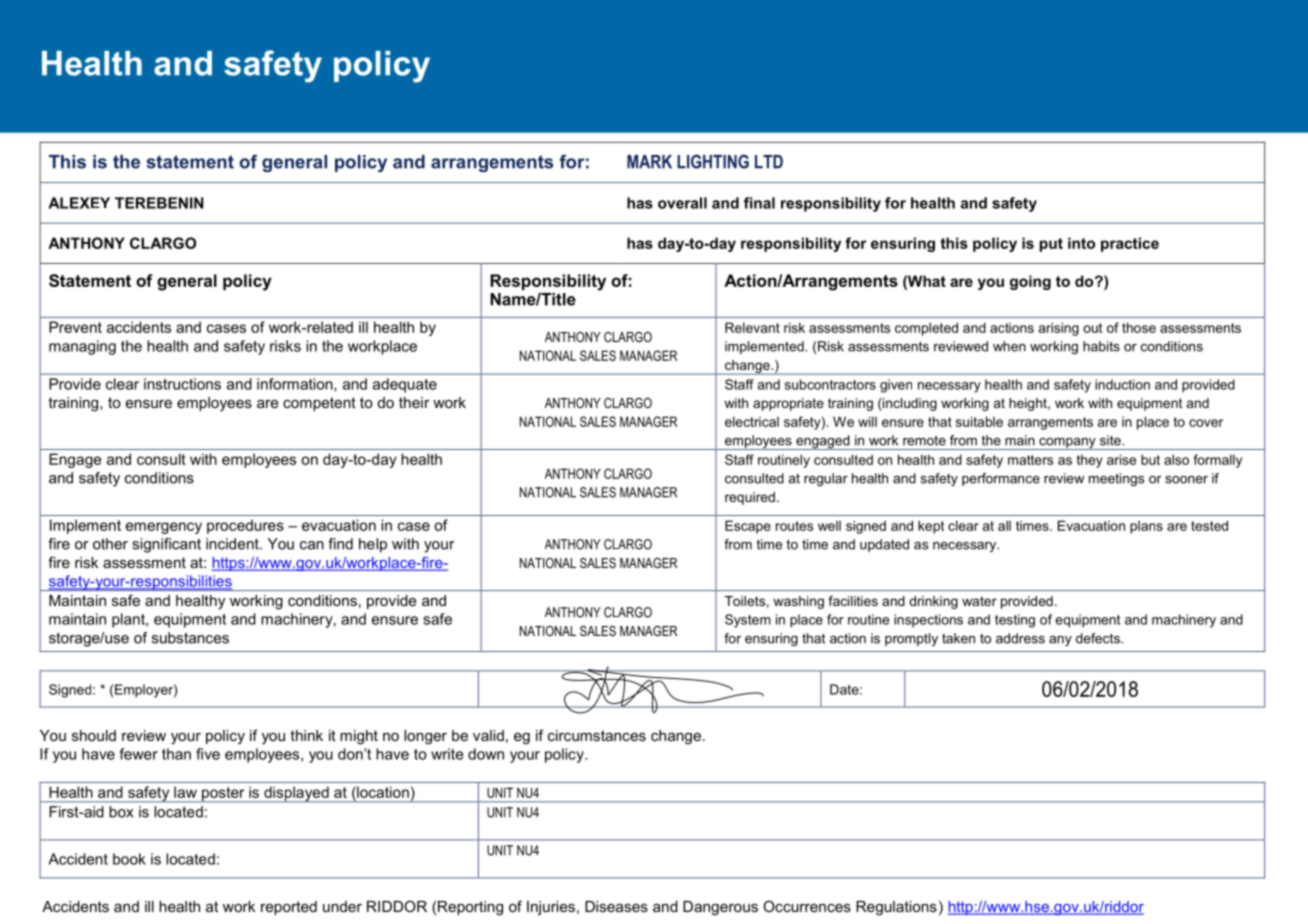 This screenshot has height=924, width=1308. What do you see at coordinates (896, 908) in the screenshot?
I see `Regulations` at bounding box center [896, 908].
